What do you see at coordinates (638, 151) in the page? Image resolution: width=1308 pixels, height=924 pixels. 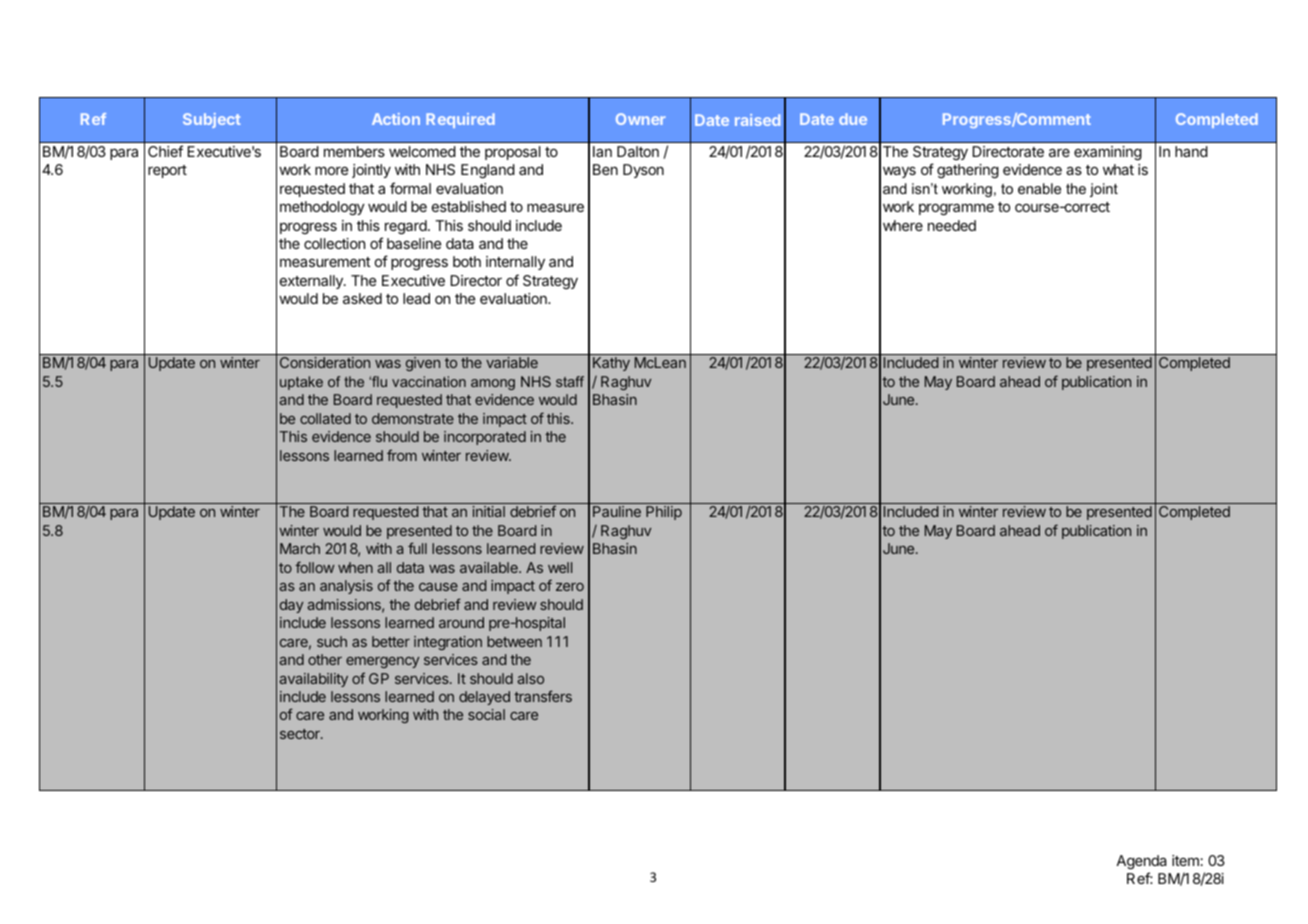 I see `Dalton` at bounding box center [638, 151].
